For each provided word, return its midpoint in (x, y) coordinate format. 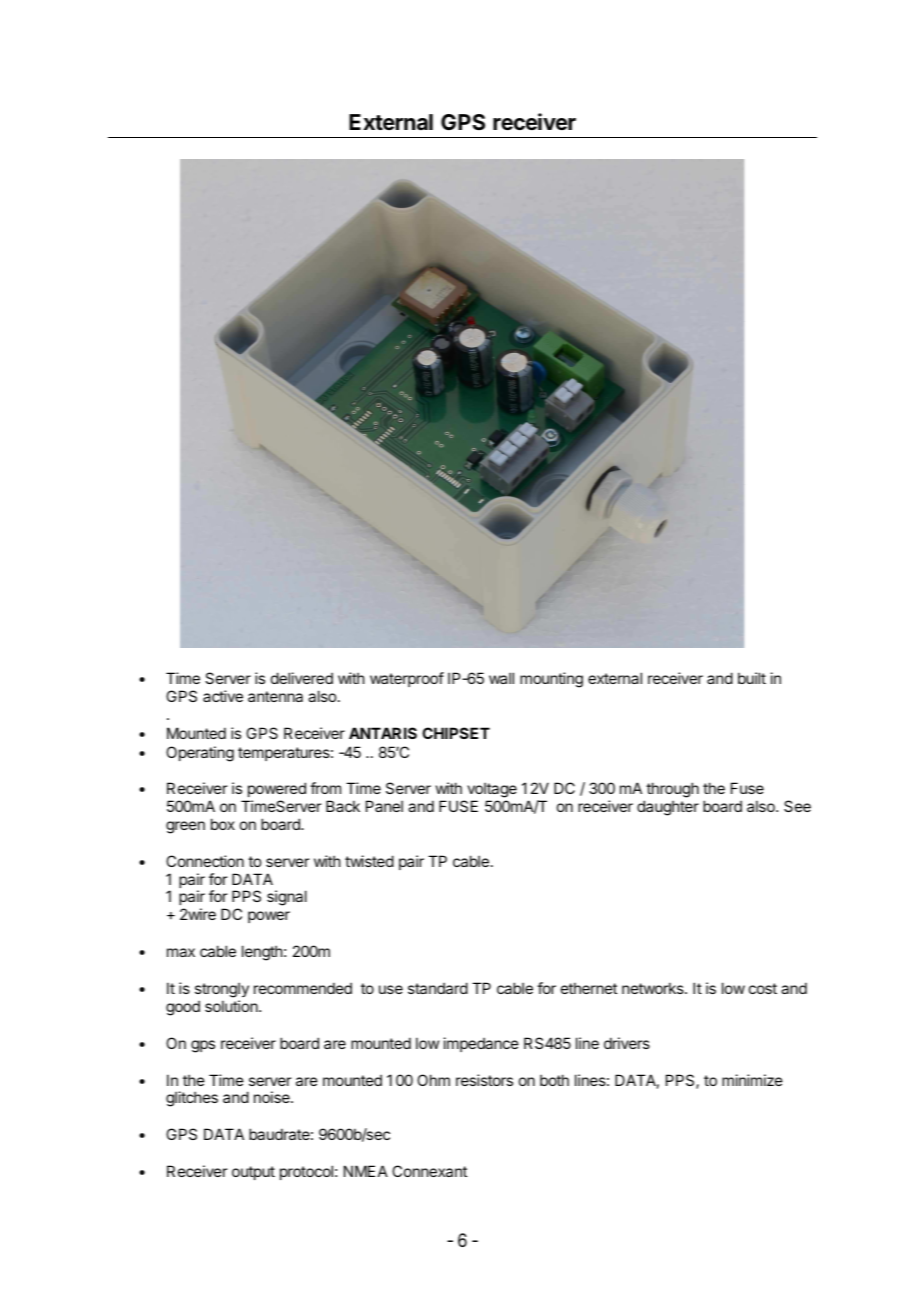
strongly (222, 990)
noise (273, 1097)
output (253, 1173)
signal (287, 898)
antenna (275, 696)
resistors (484, 1080)
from (325, 788)
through (671, 791)
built (752, 678)
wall (501, 678)
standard (438, 988)
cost (763, 988)
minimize (752, 1080)
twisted (369, 861)
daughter (668, 808)
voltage (492, 791)
